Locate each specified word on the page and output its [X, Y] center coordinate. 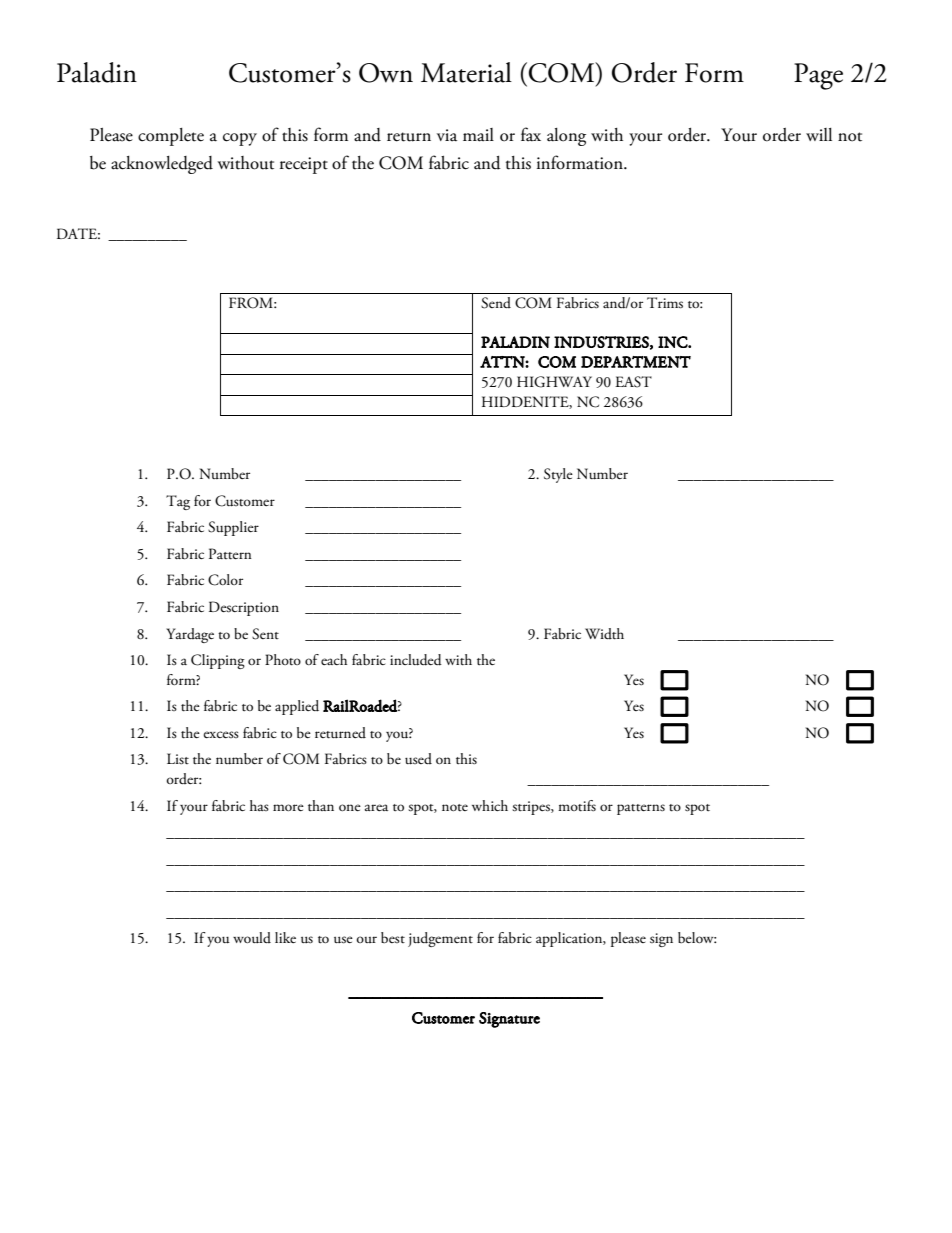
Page [818, 76]
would [252, 937]
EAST [633, 382]
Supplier [233, 528]
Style [558, 475]
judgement [440, 939]
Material [466, 72]
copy [240, 139]
